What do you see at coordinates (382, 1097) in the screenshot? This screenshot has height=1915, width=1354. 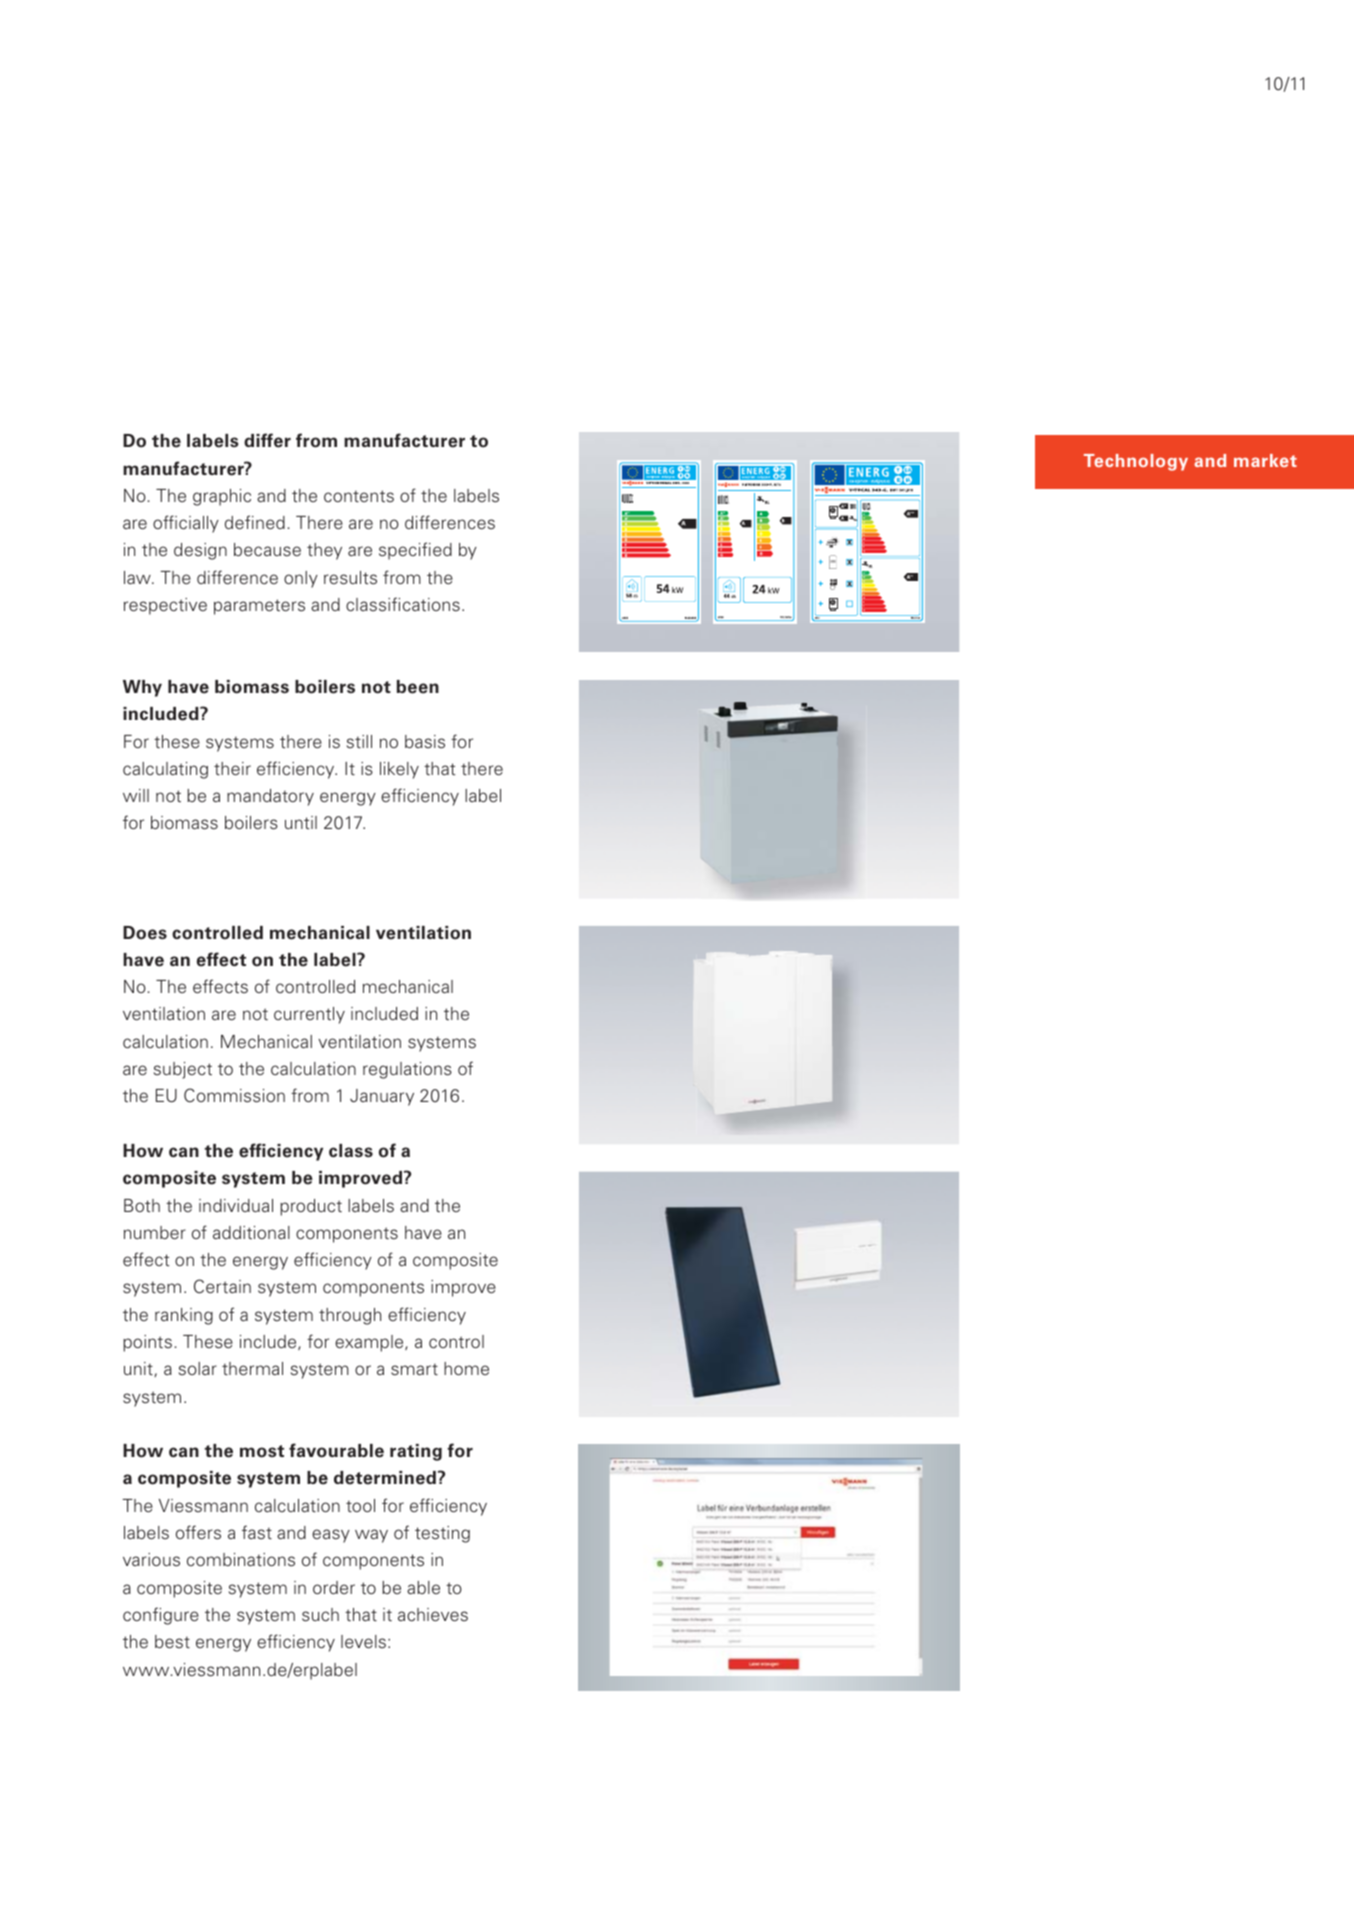 I see `January` at bounding box center [382, 1097].
